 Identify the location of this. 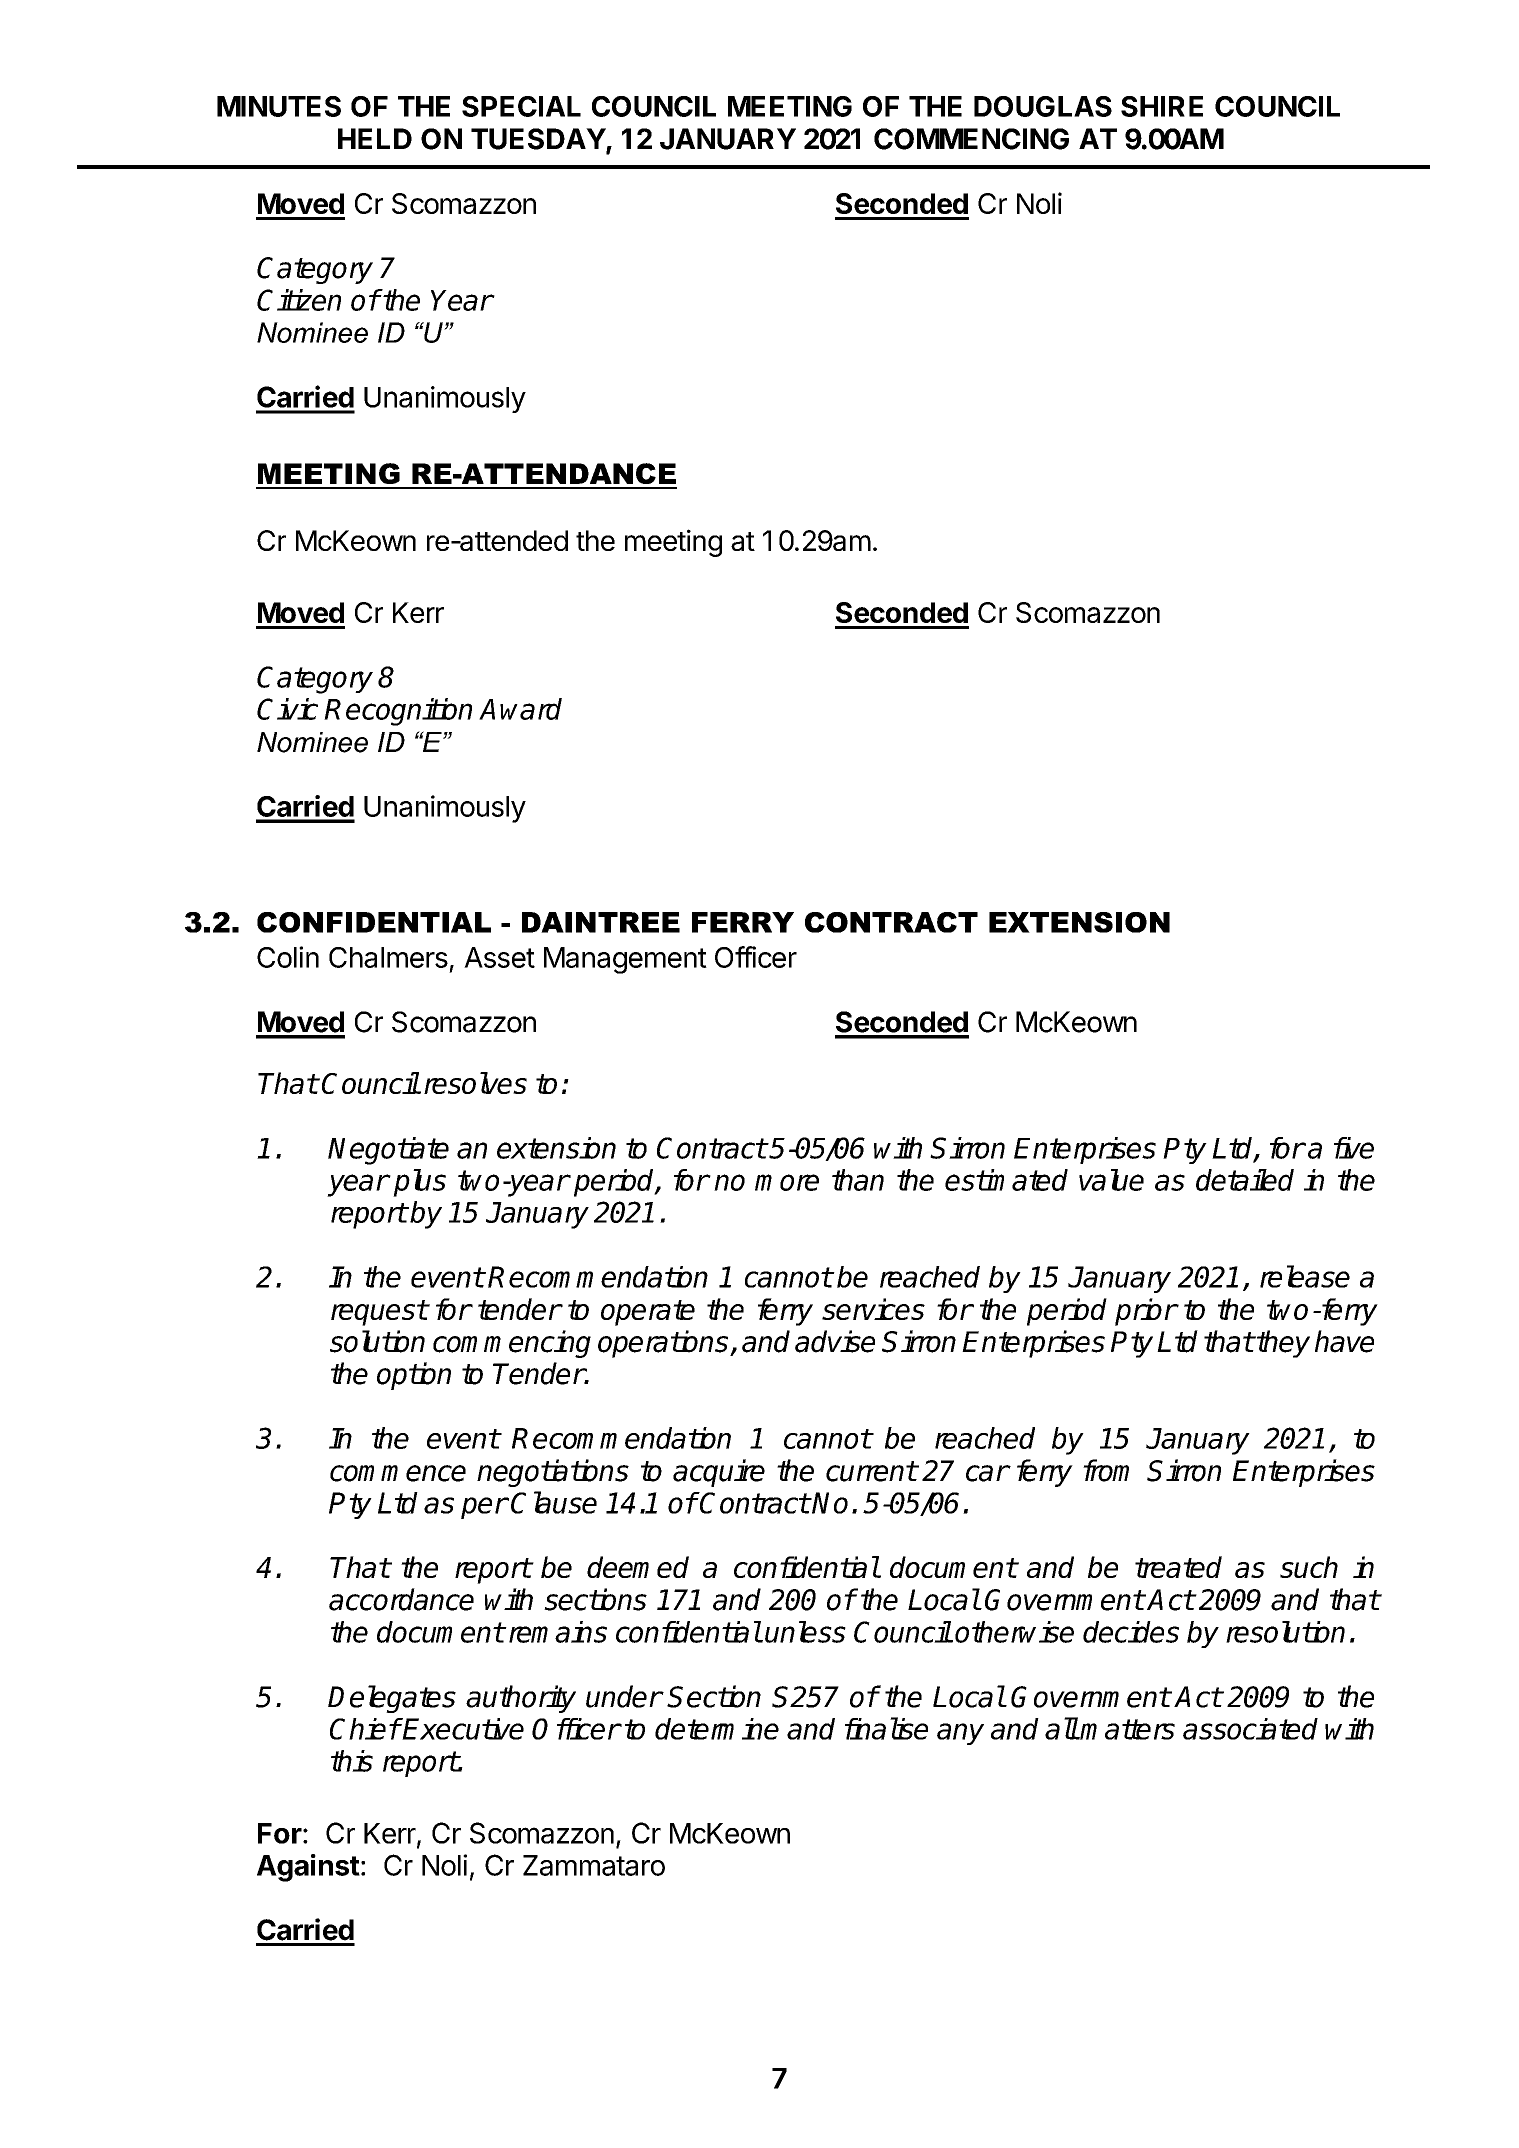
(352, 1761).
